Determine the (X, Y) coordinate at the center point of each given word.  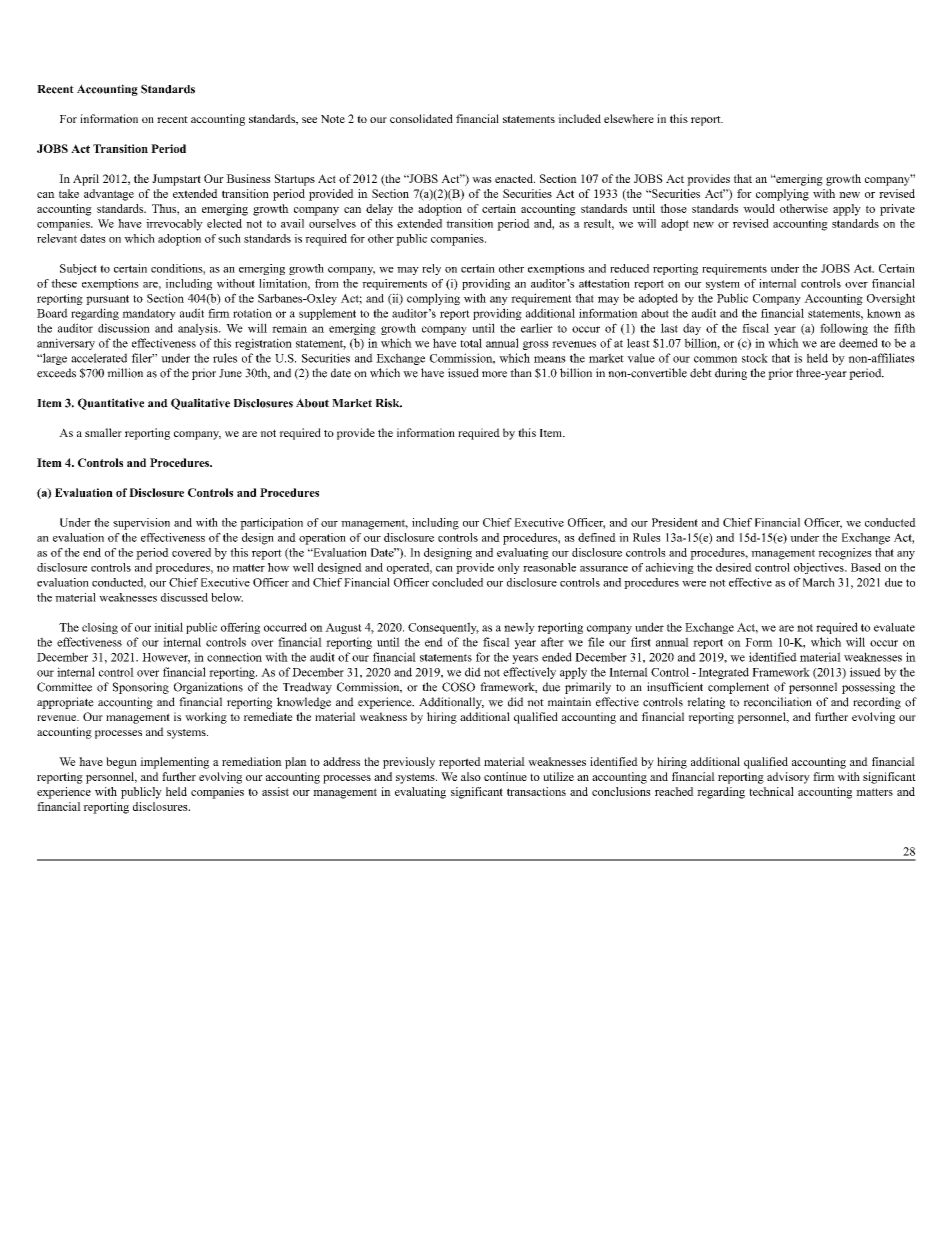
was (482, 180)
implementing (174, 763)
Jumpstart (176, 180)
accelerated (99, 358)
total (471, 343)
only (509, 568)
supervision (141, 524)
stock (755, 358)
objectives (820, 568)
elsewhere (629, 118)
